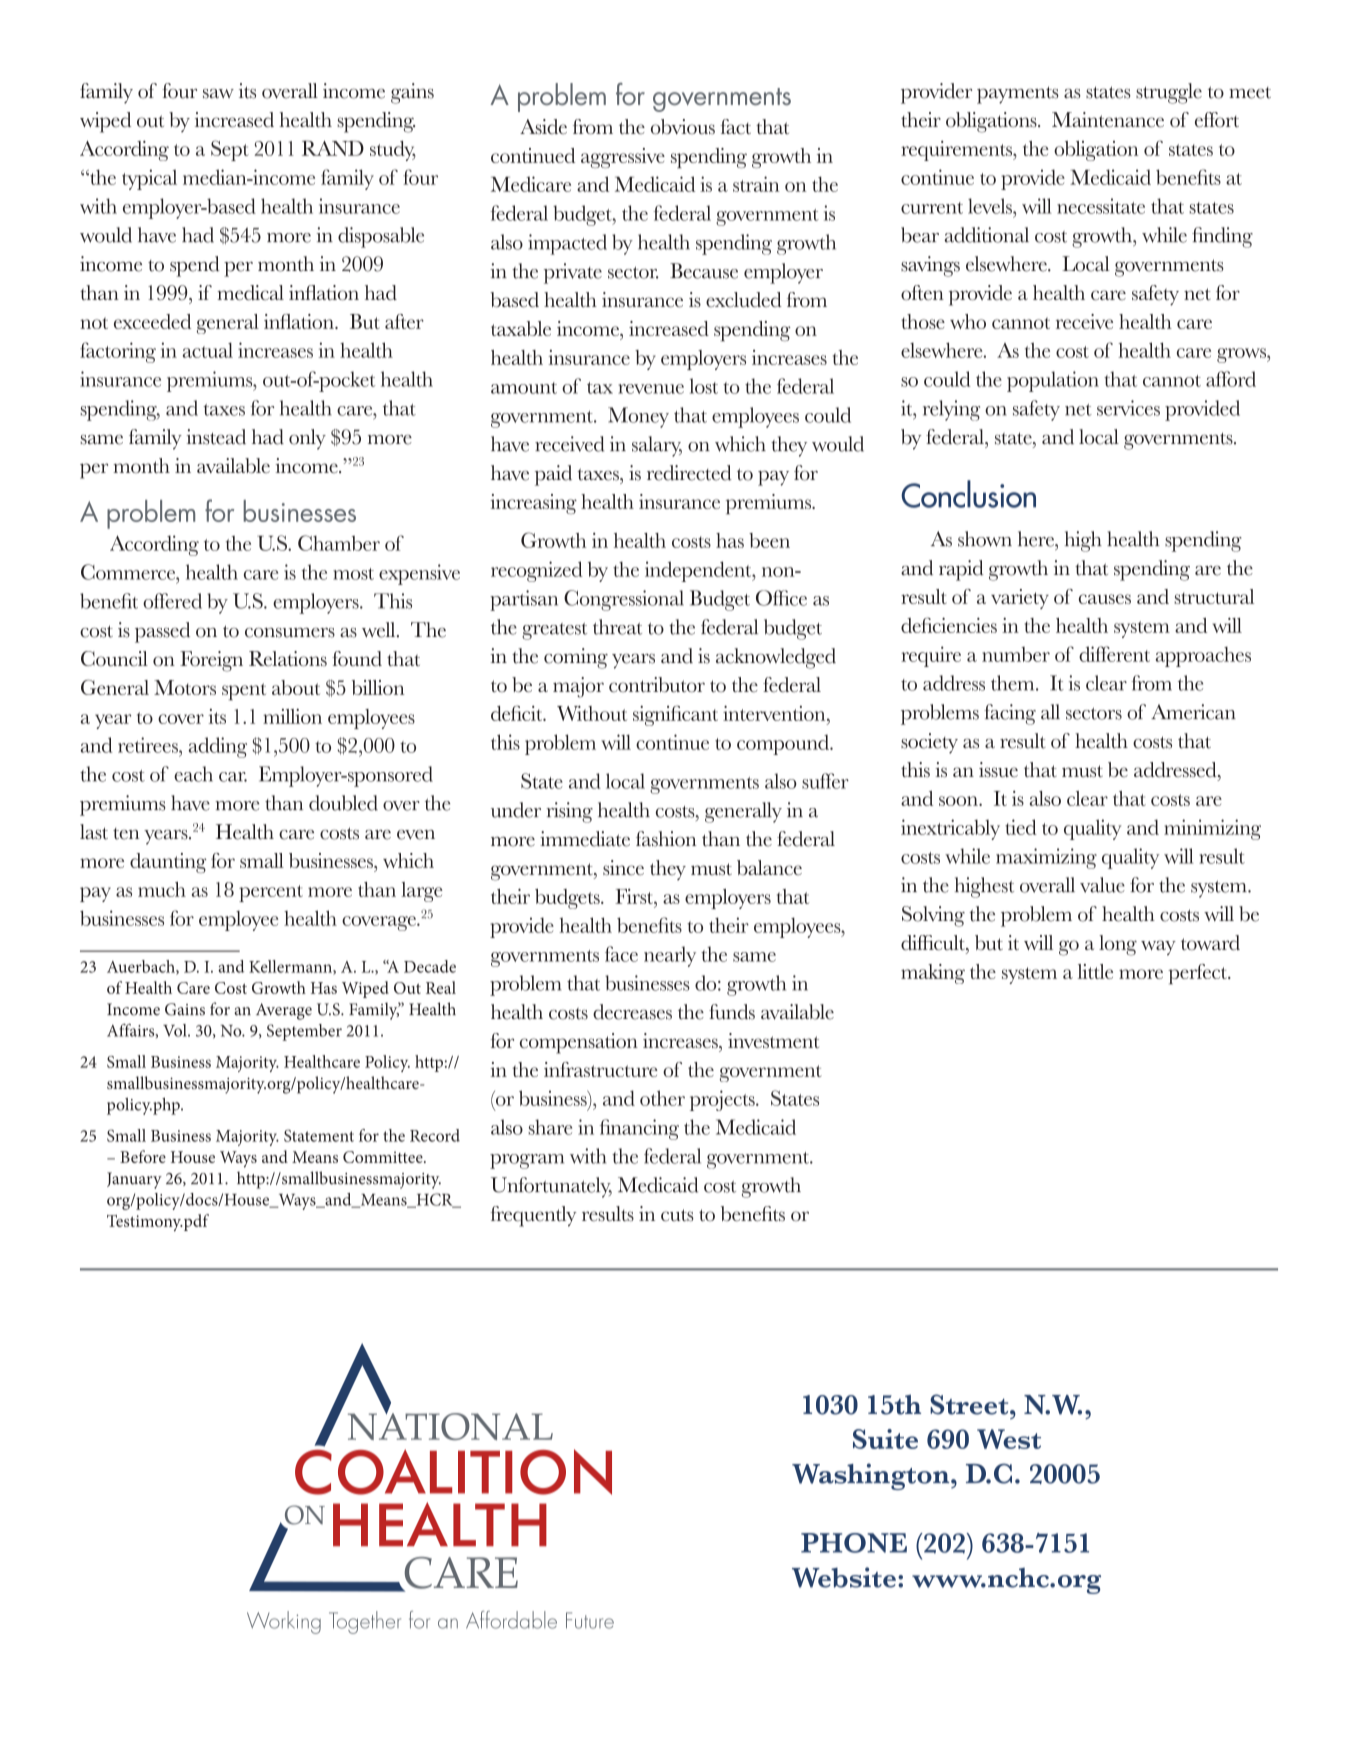 The image size is (1358, 1757). Describe the element at coordinates (290, 633) in the screenshot. I see `consumers` at that location.
